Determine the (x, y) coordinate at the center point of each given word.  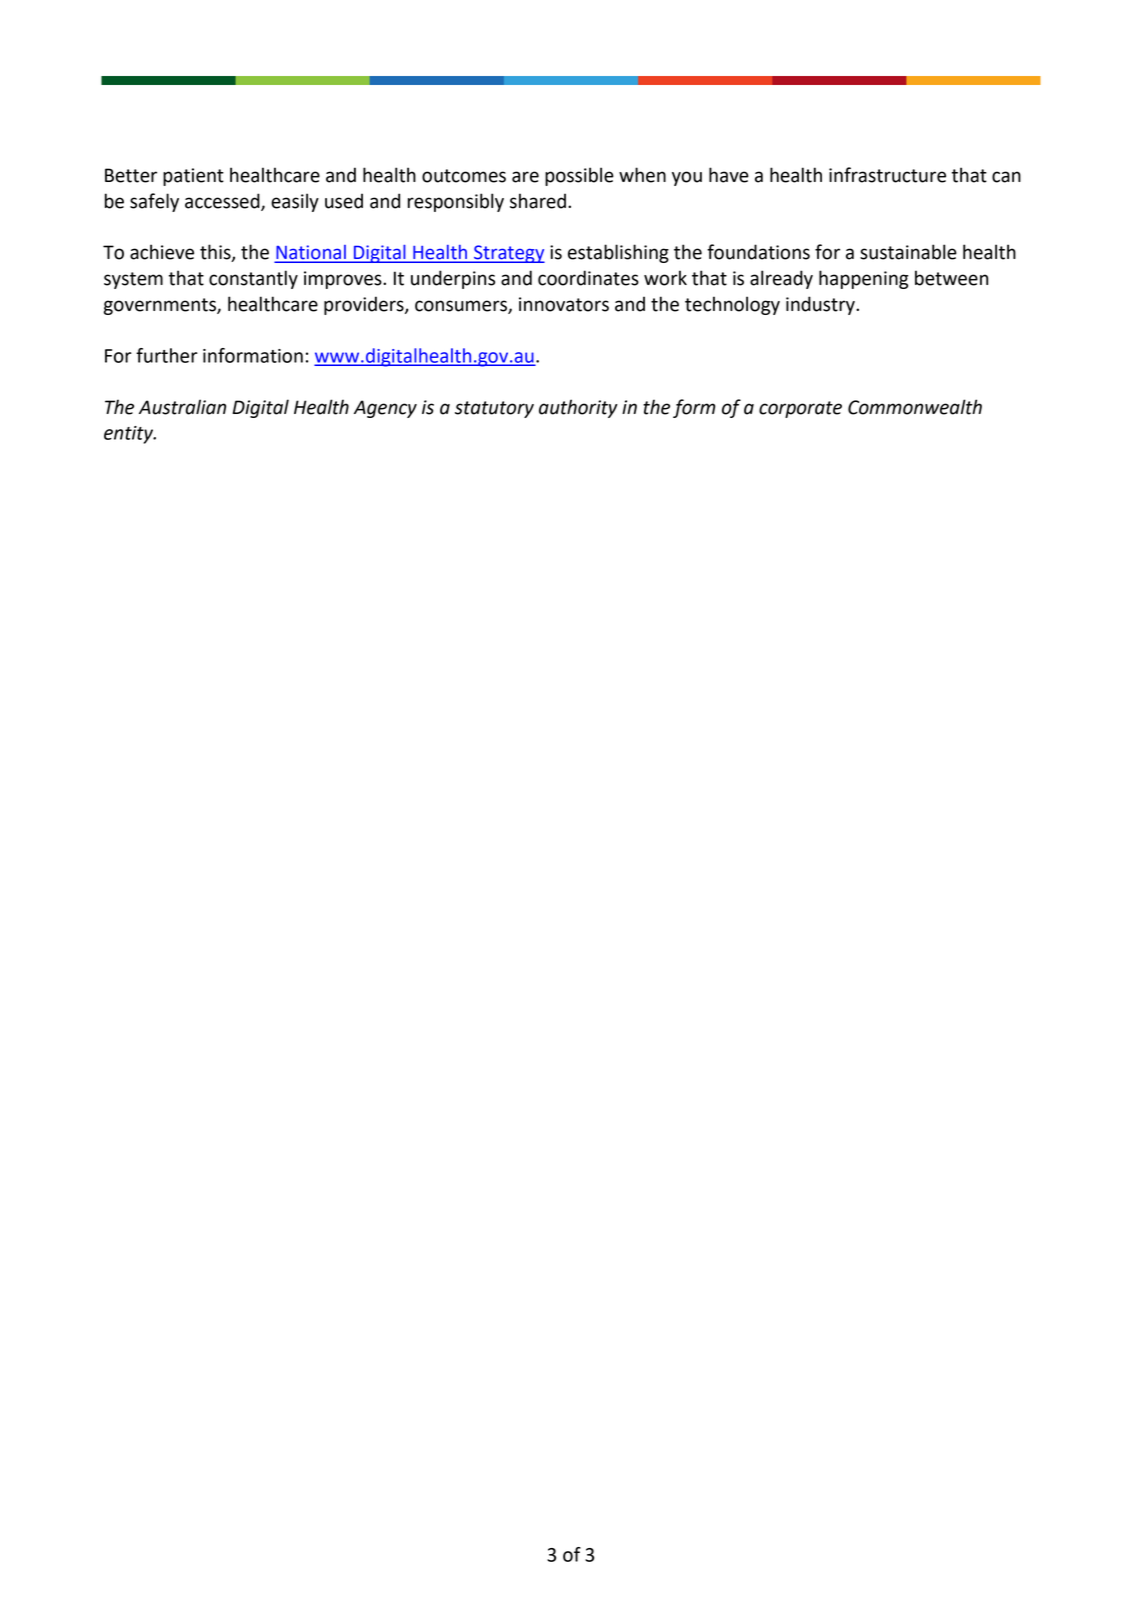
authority (578, 408)
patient (193, 177)
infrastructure (887, 175)
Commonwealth (915, 407)
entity (130, 435)
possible (579, 176)
